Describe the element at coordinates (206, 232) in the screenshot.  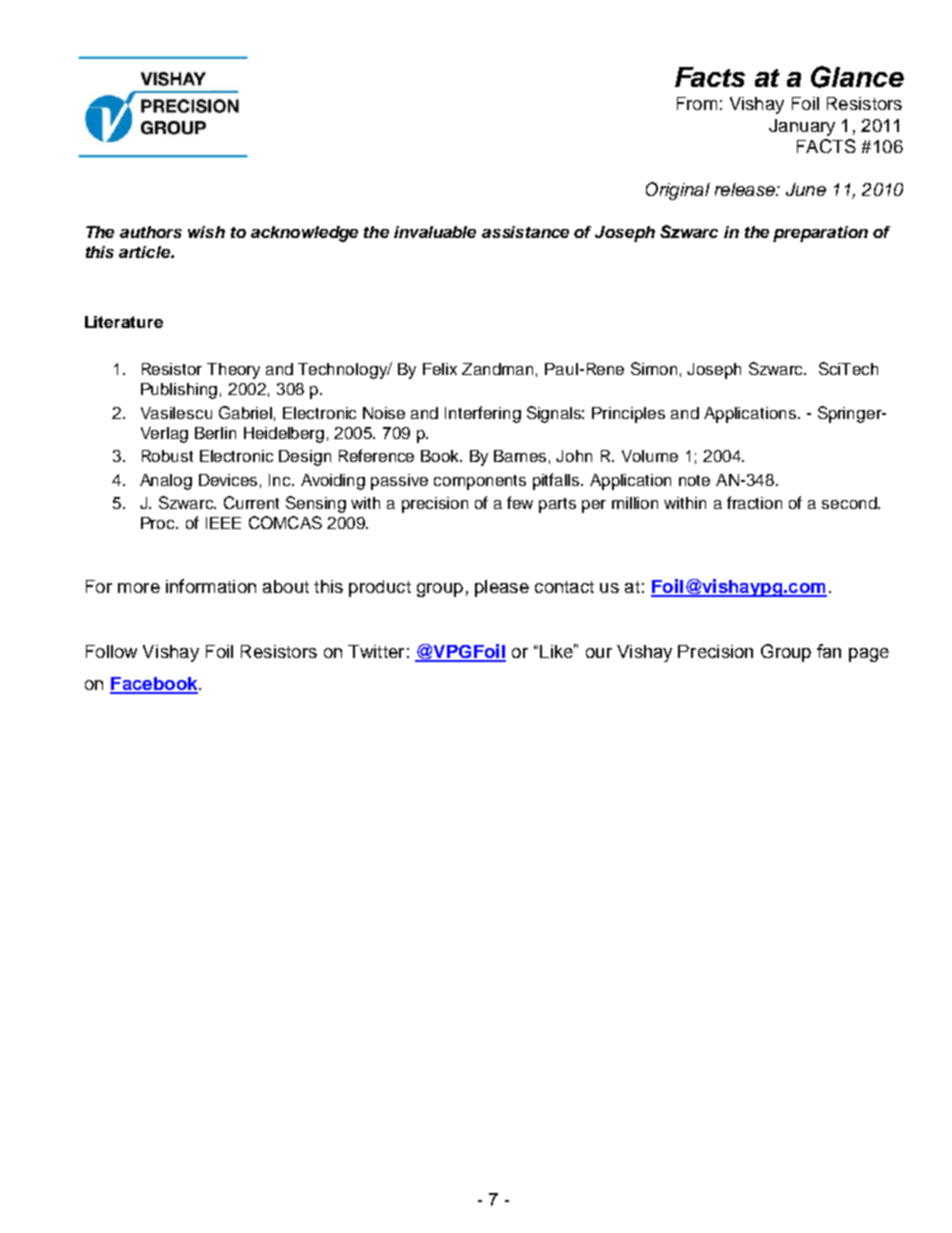
I see `wish` at that location.
